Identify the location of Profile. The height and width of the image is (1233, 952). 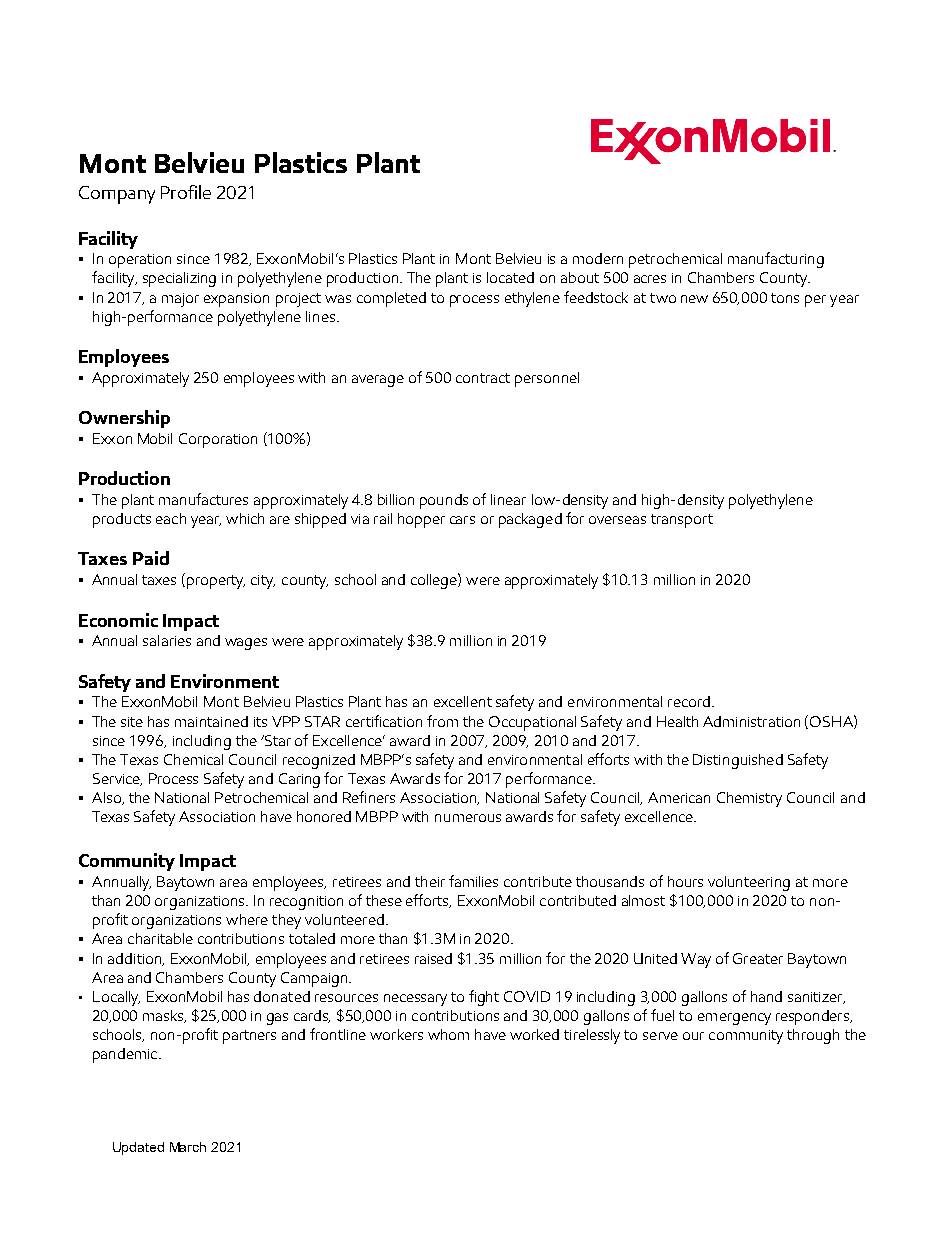
(186, 192).
